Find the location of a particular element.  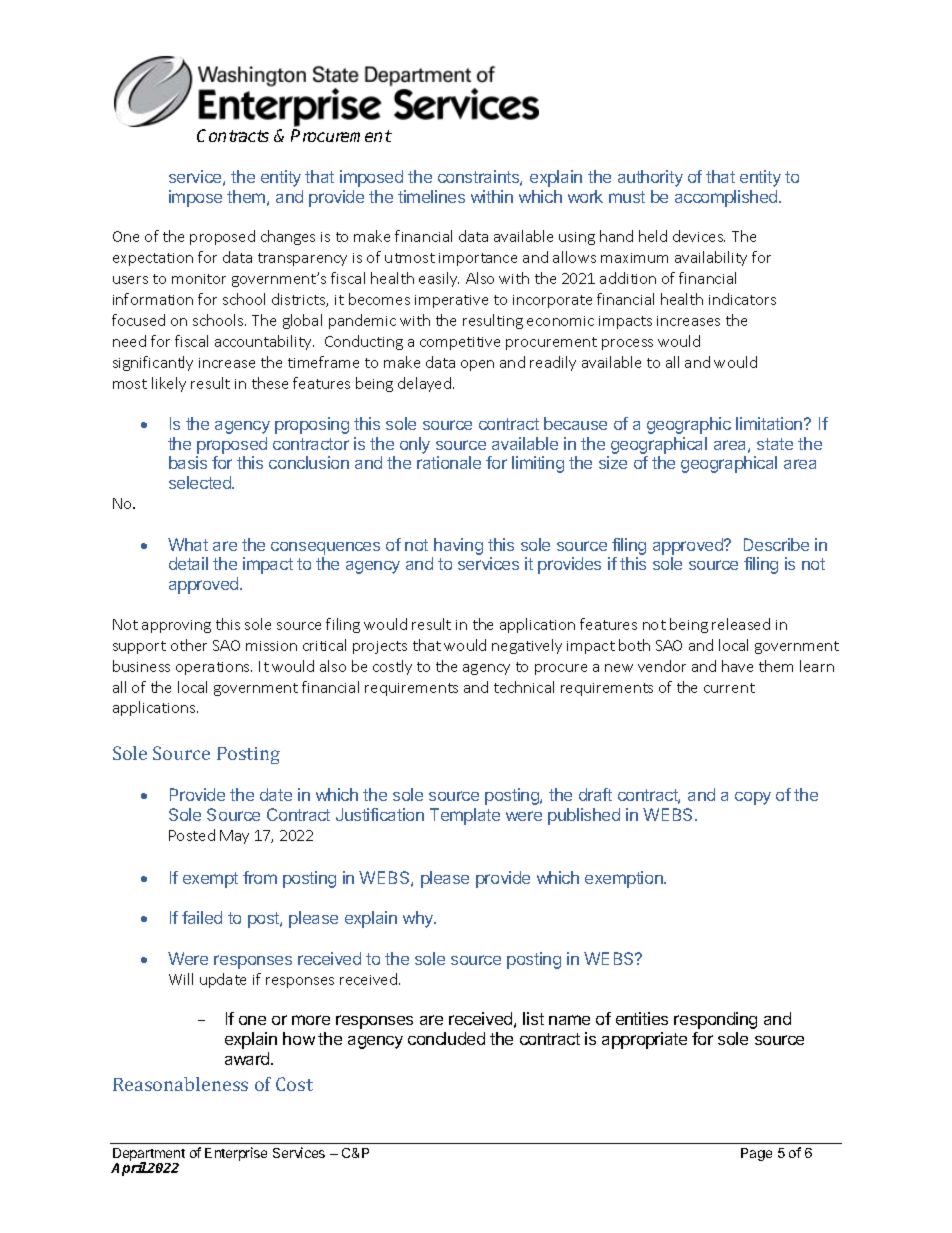

technical is located at coordinates (524, 687).
